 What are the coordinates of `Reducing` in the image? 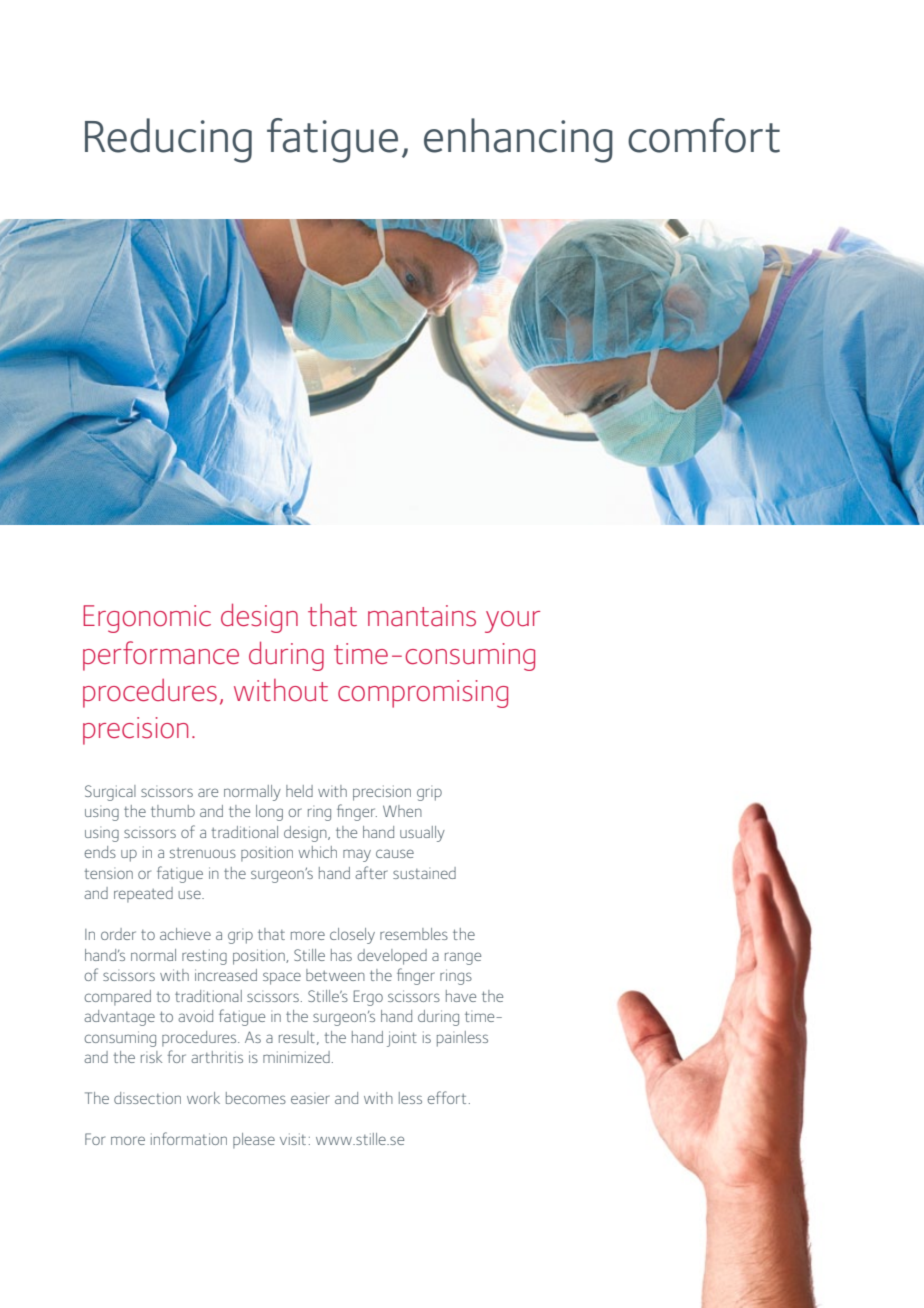 It's located at (168, 140).
